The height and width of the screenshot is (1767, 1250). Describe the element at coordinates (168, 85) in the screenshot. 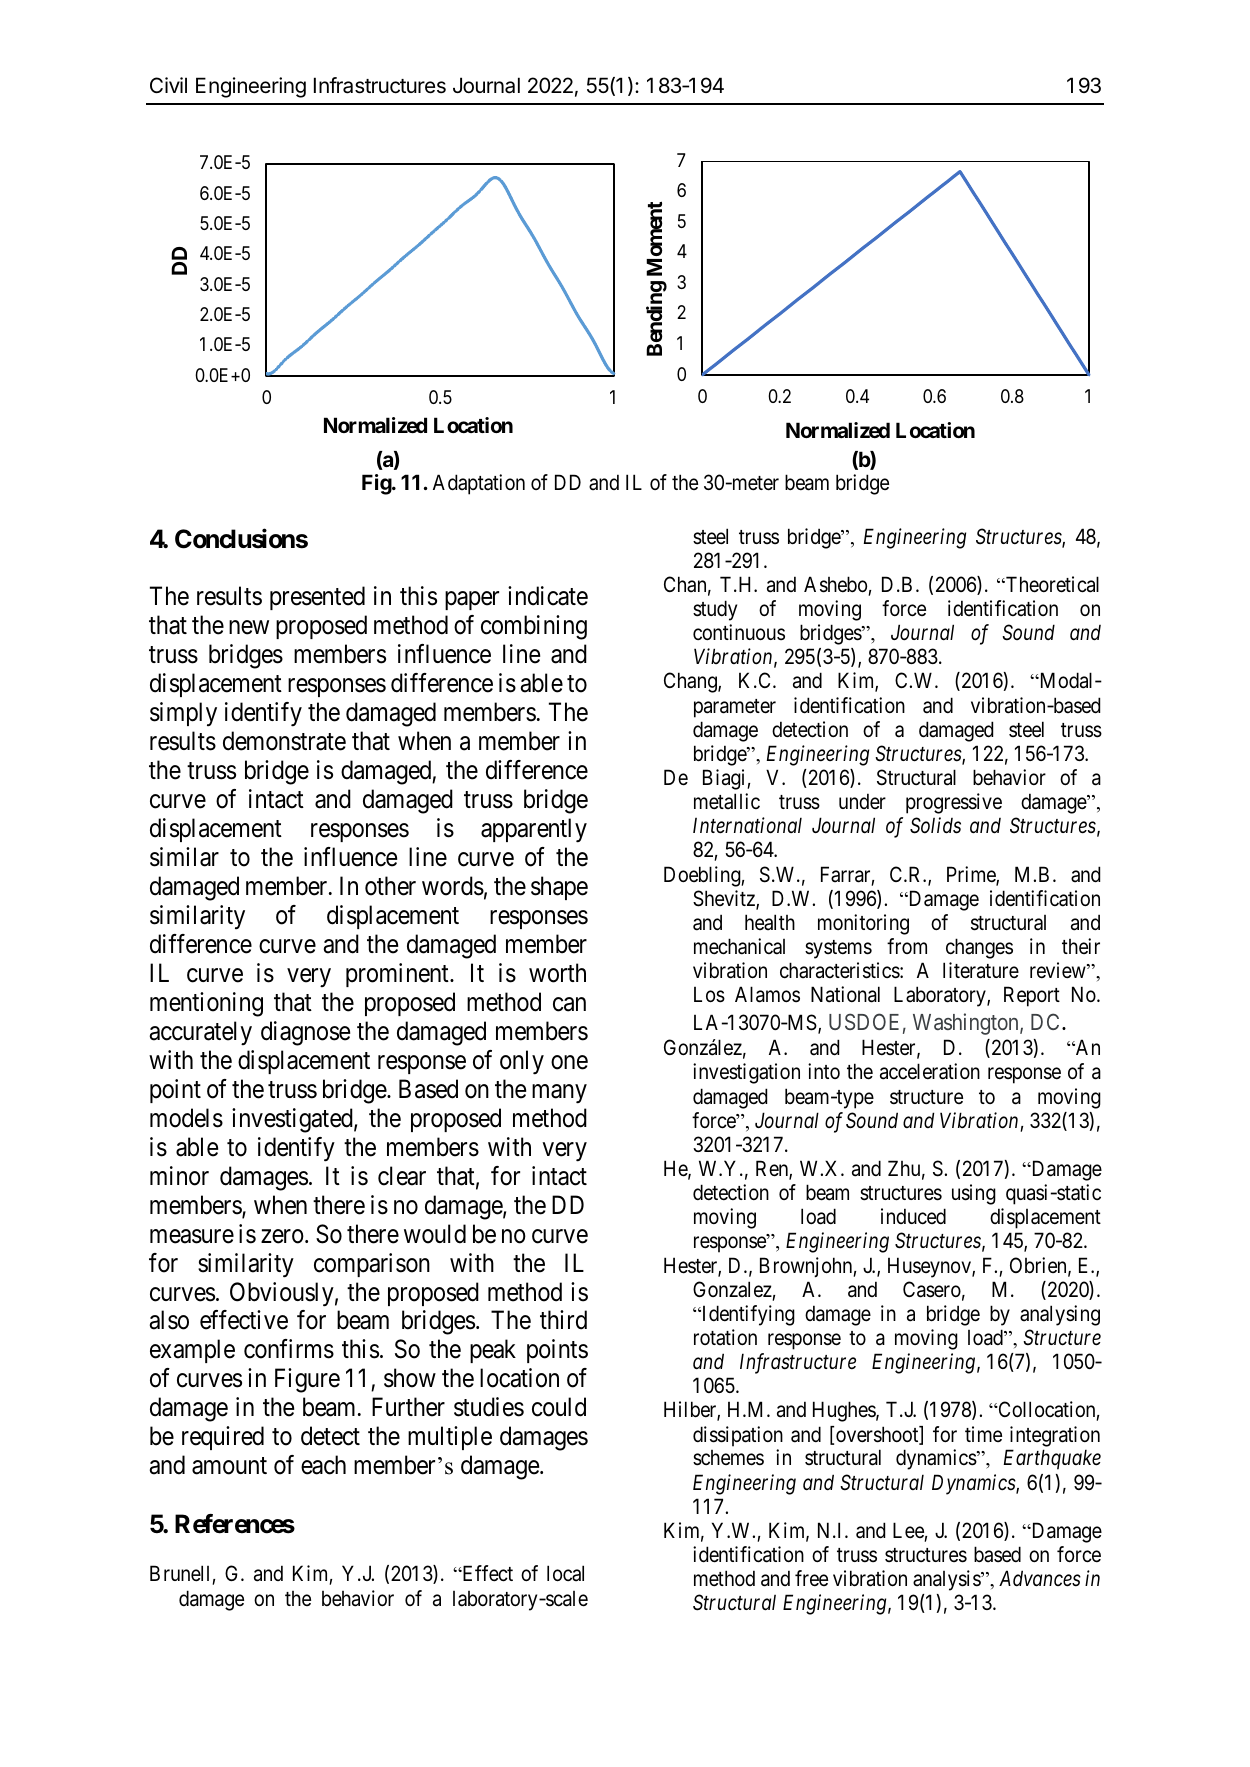

I see `Civil` at that location.
